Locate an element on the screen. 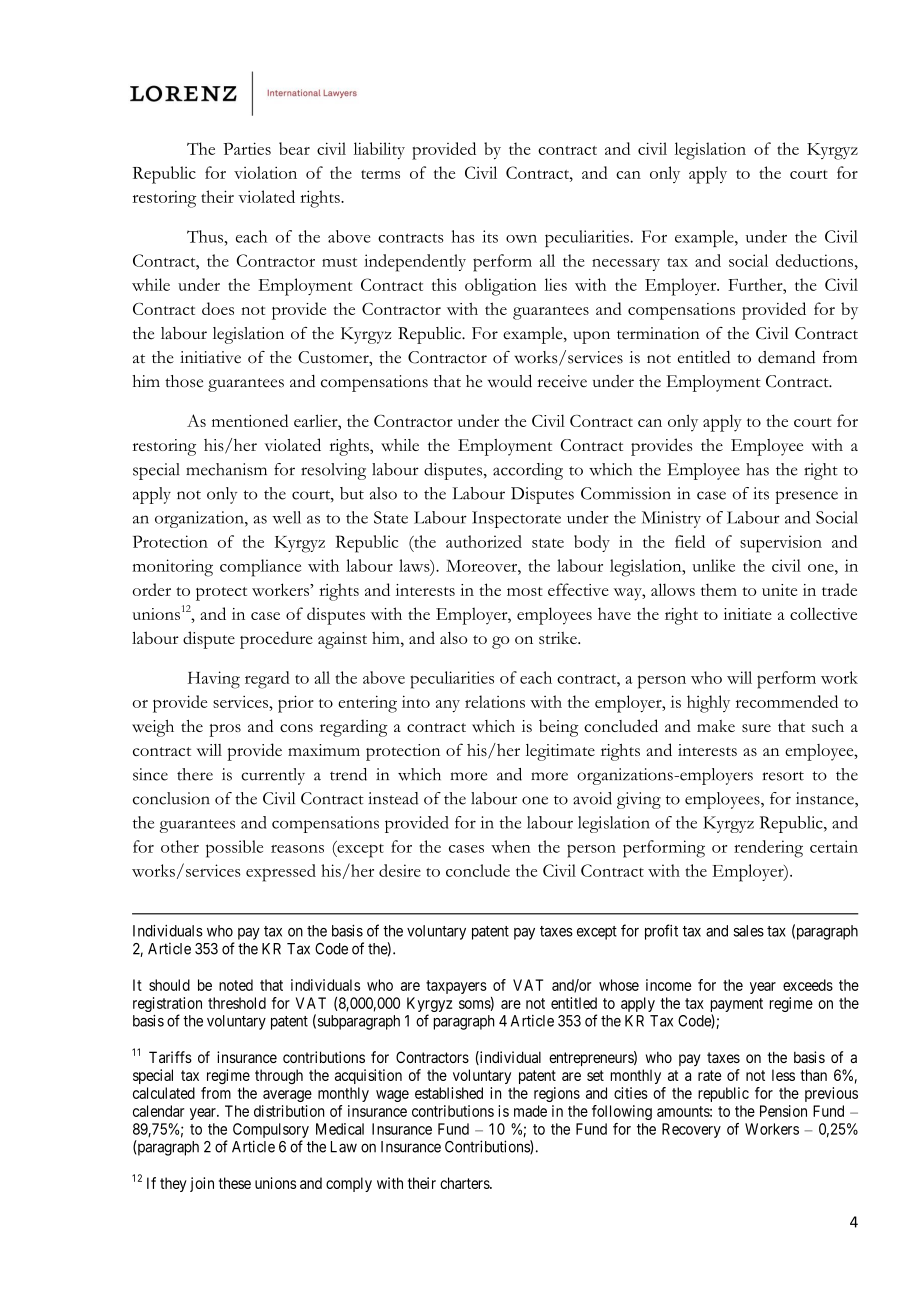 The width and height of the screenshot is (924, 1308). these is located at coordinates (235, 1183).
